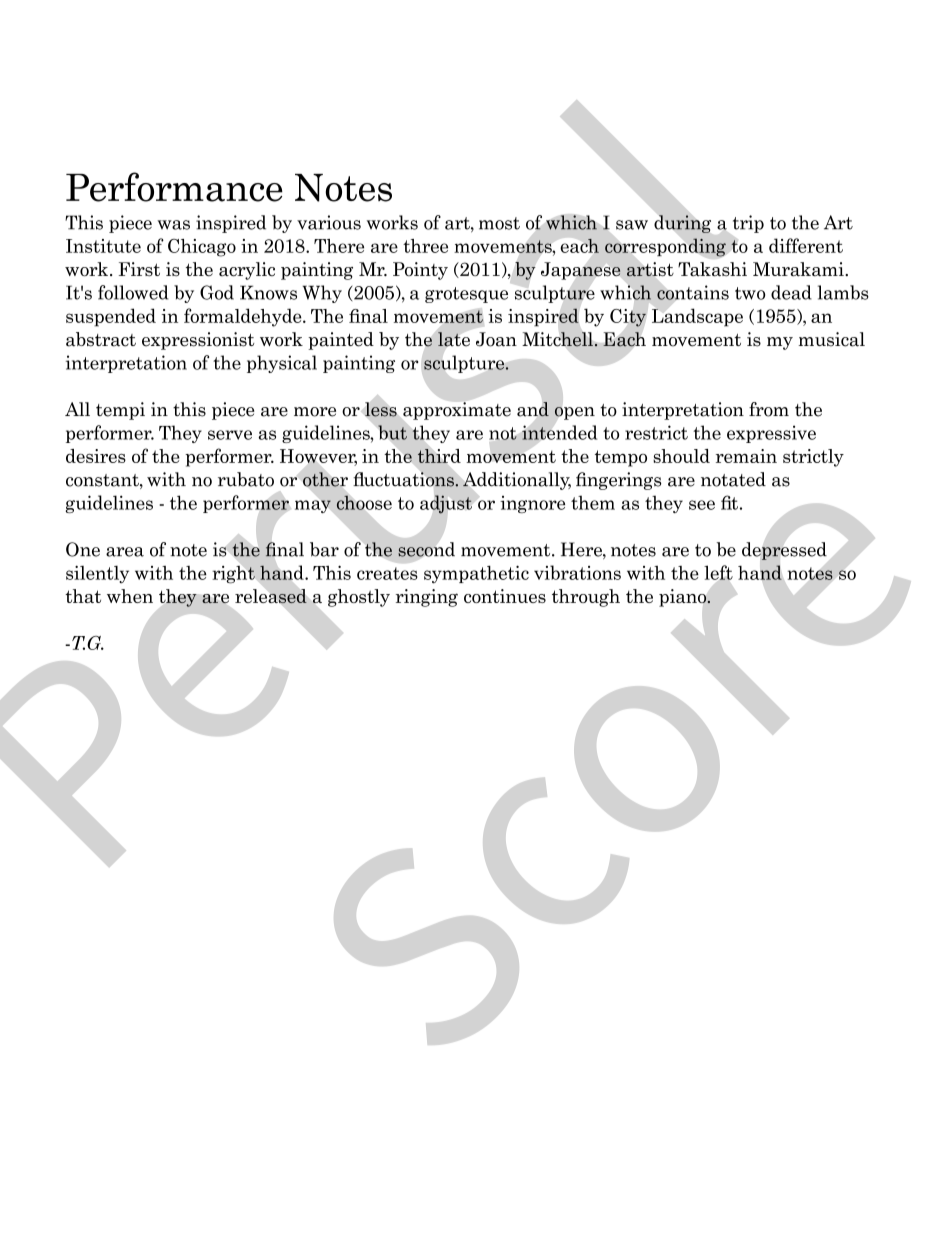  I want to click on most, so click(499, 223).
